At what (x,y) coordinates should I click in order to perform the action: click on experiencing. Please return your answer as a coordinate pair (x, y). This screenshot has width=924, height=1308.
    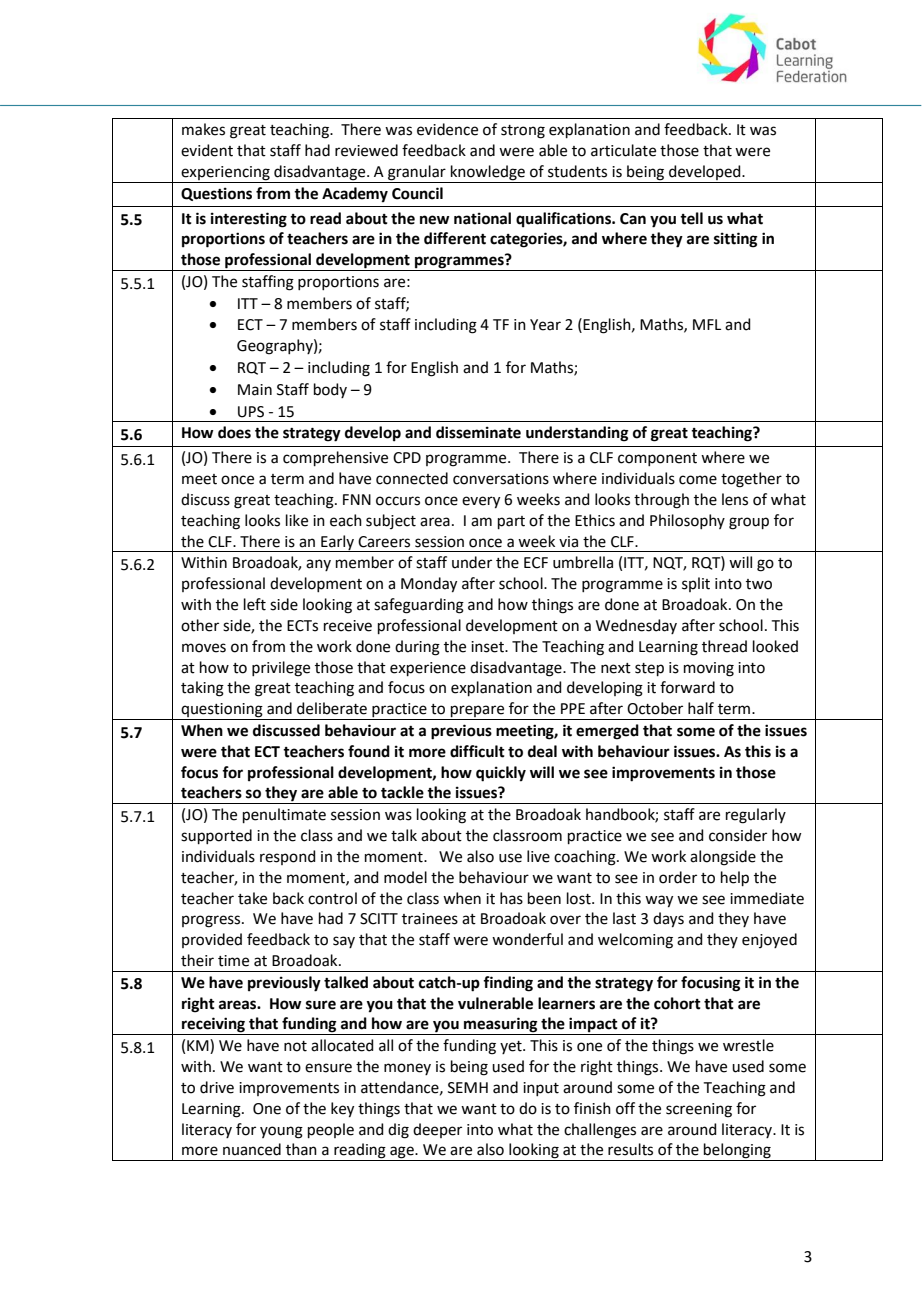
    Looking at the image, I should click on (225, 174).
